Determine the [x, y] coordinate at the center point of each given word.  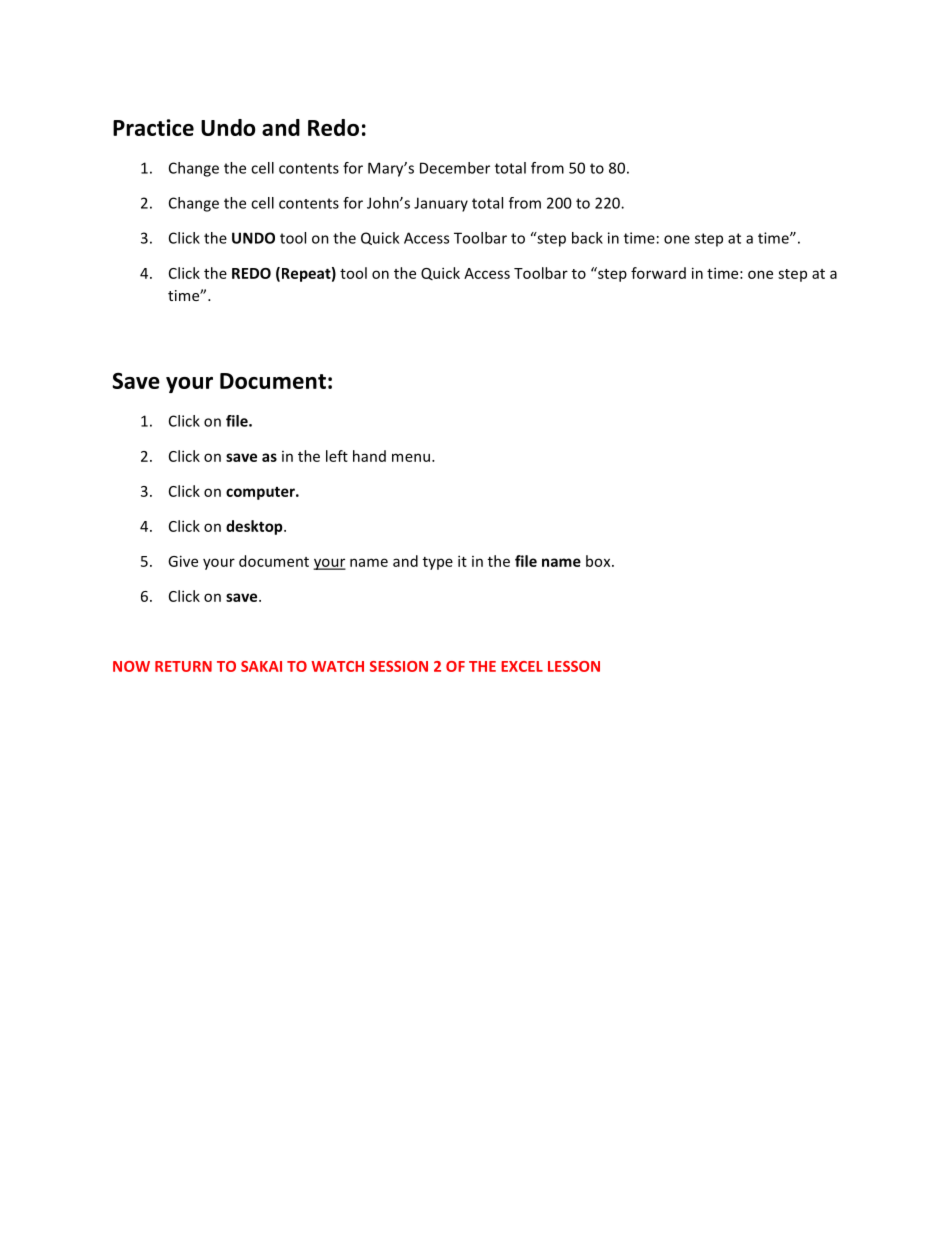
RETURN [183, 666]
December [455, 168]
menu [411, 457]
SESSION [399, 666]
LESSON [574, 666]
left [337, 456]
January [441, 204]
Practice [153, 127]
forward [658, 273]
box [599, 561]
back [587, 238]
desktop [255, 527]
